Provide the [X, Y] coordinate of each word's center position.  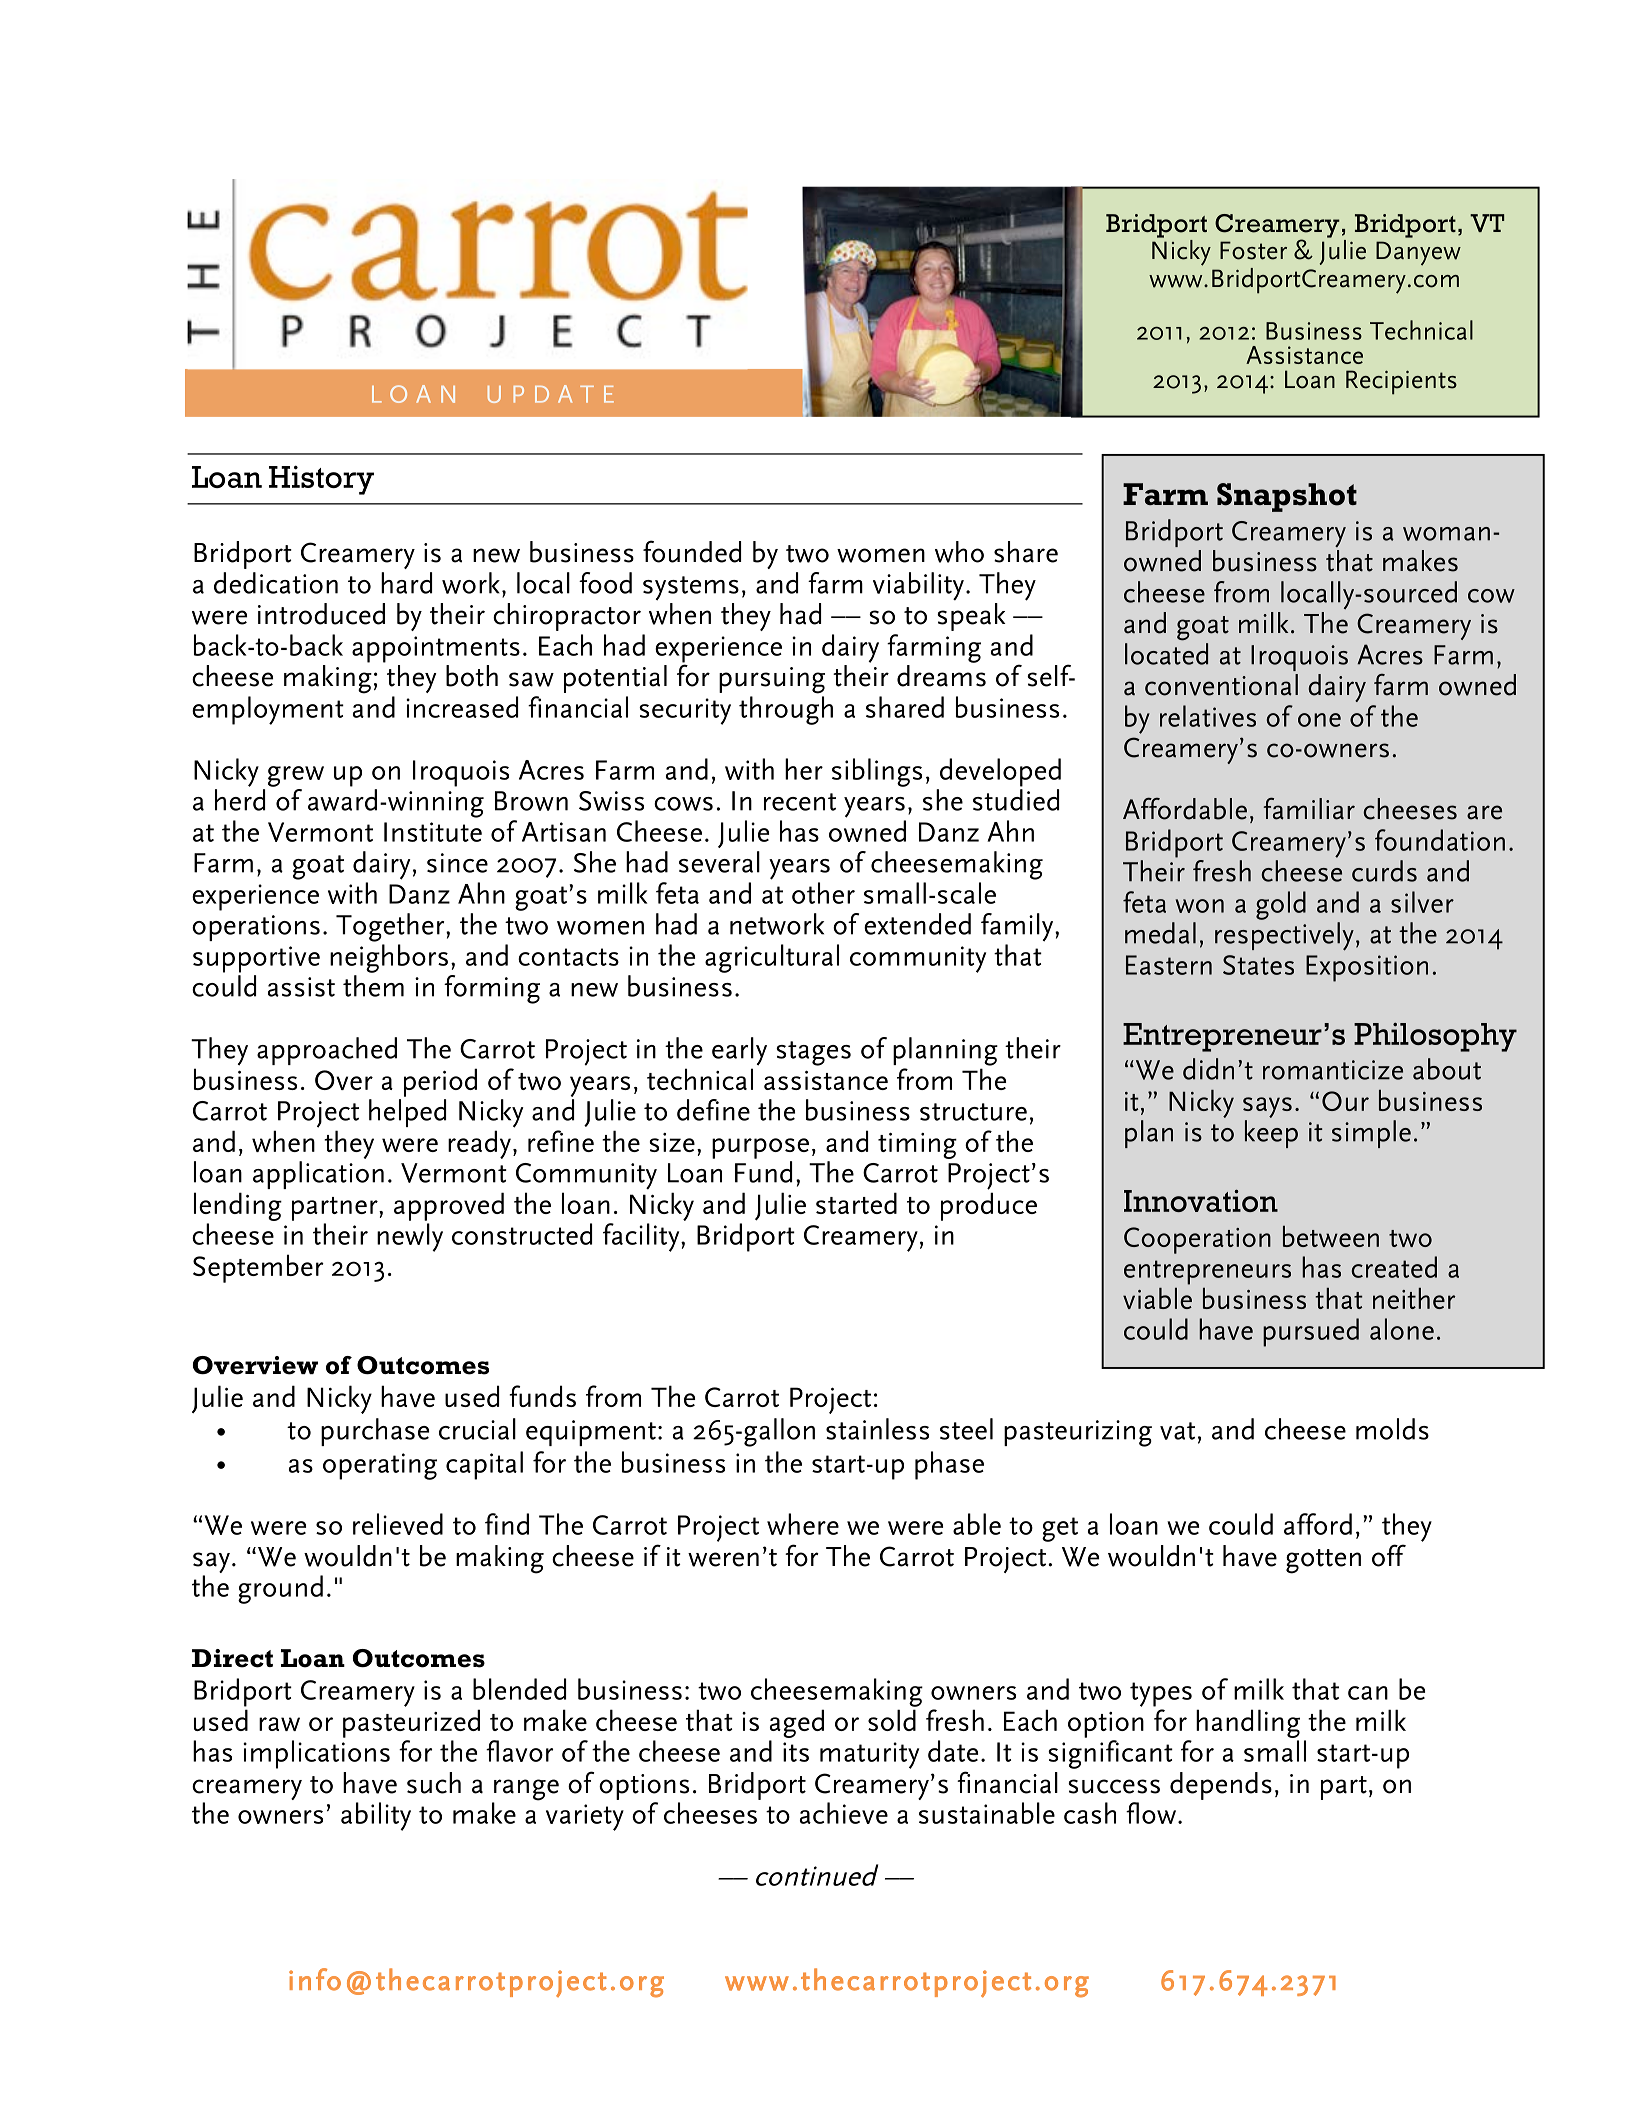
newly [410, 1237]
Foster [1253, 250]
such [434, 1783]
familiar [1309, 808]
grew [296, 776]
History [321, 480]
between [1331, 1236]
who [959, 552]
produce [989, 1206]
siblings [877, 772]
